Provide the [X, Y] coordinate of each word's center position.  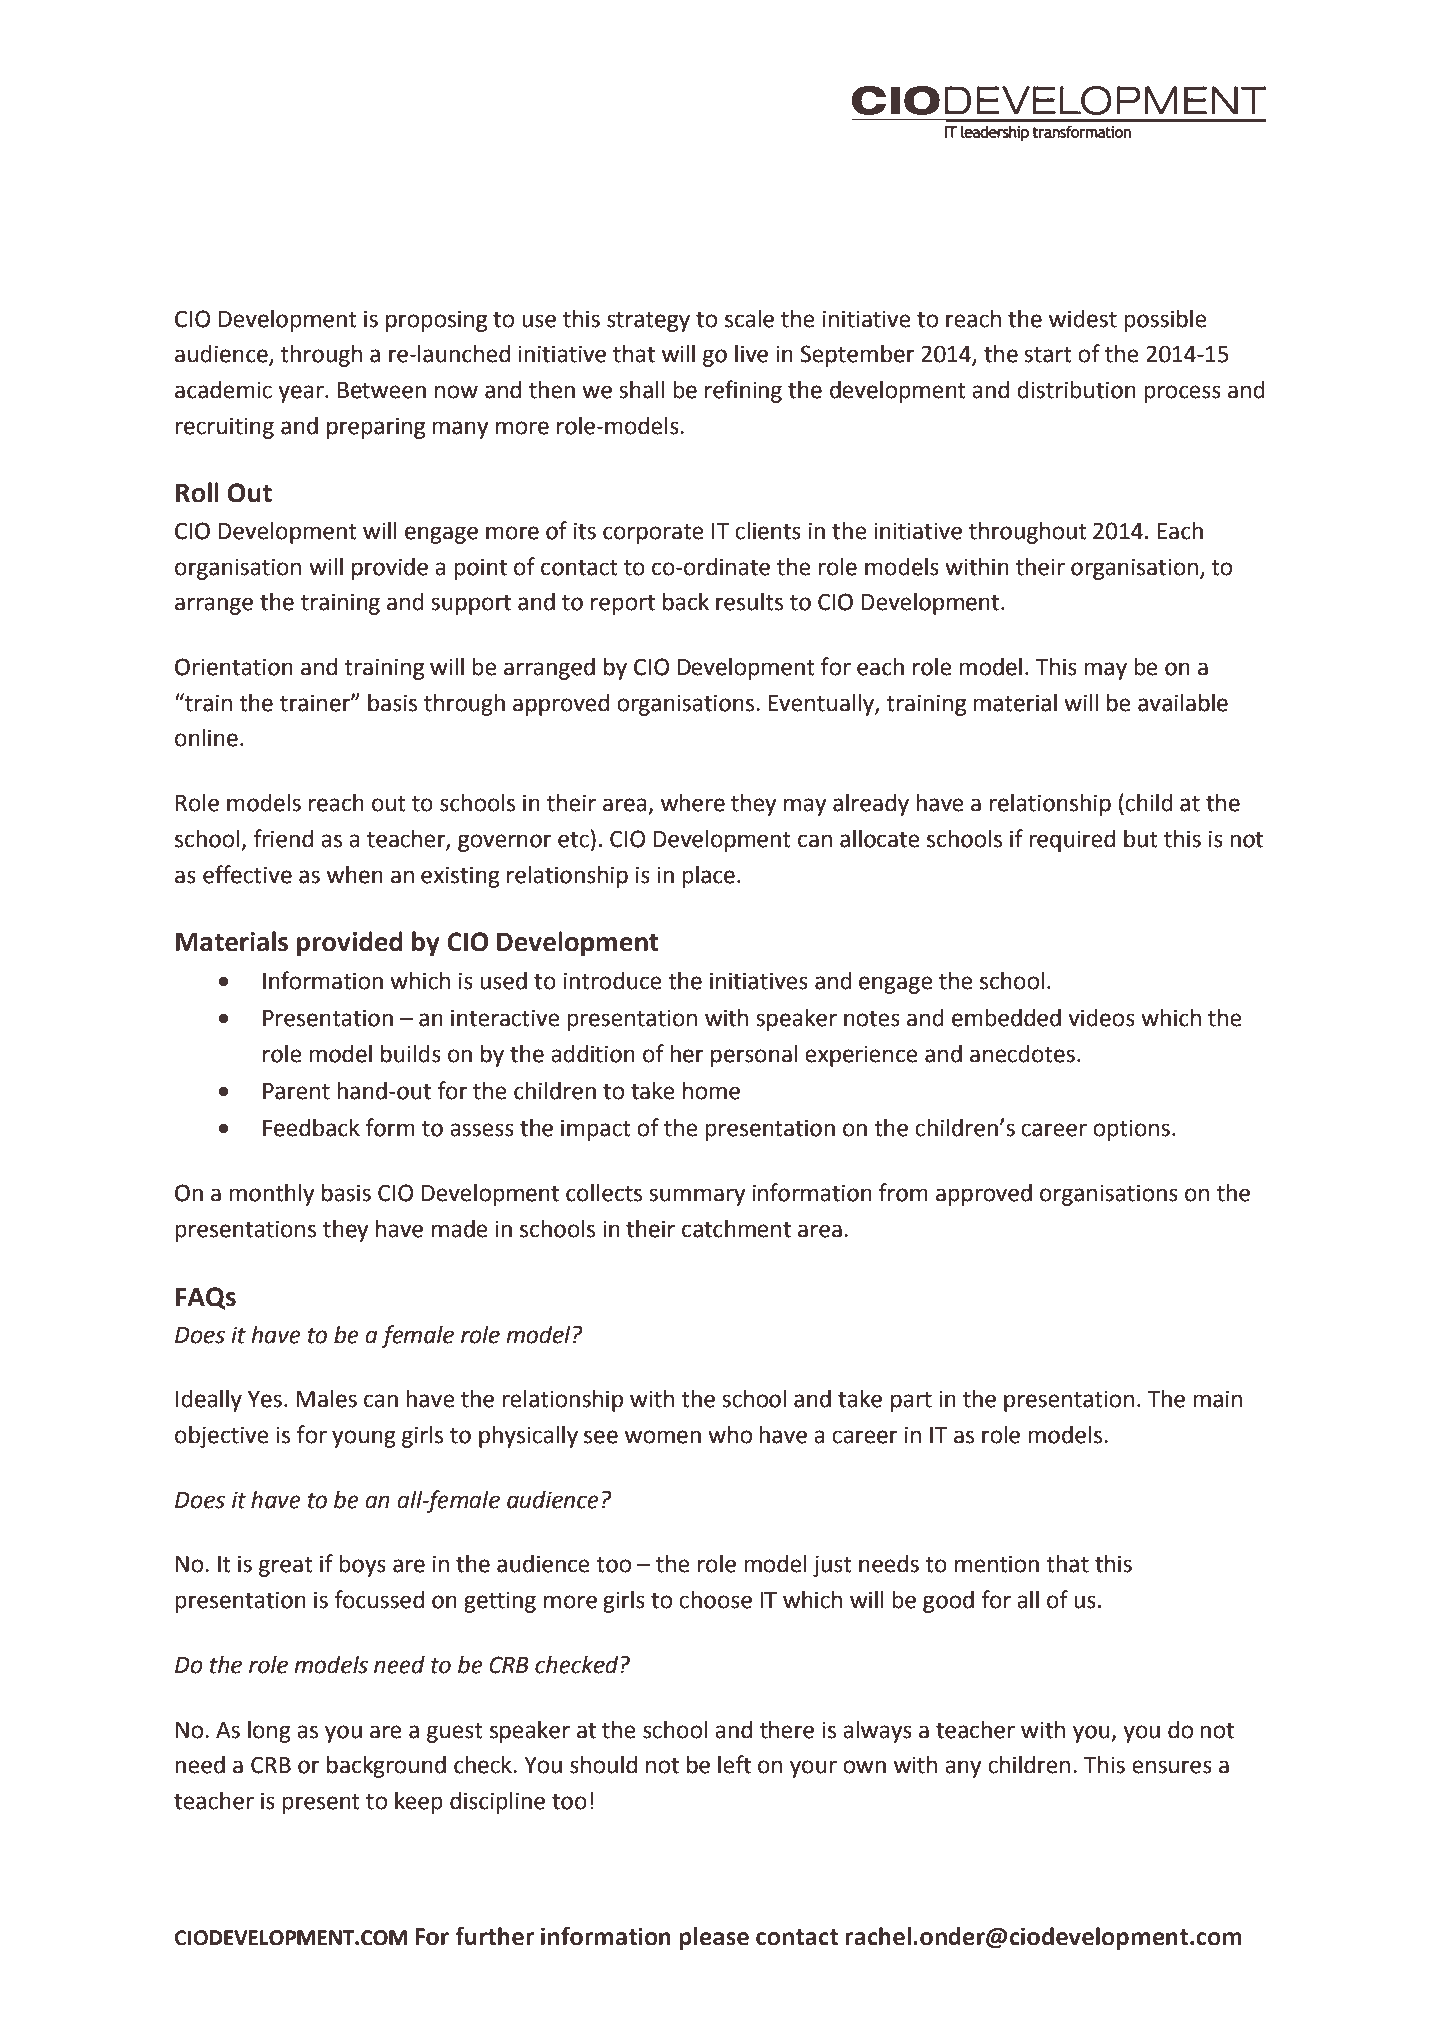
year [302, 394]
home [711, 1091]
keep [419, 1803]
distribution [1076, 390]
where [693, 803]
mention [997, 1564]
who [730, 1435]
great [285, 1567]
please [714, 1938]
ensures [1172, 1767]
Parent [296, 1091]
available [1183, 703]
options [1131, 1130]
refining [743, 391]
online [206, 738]
